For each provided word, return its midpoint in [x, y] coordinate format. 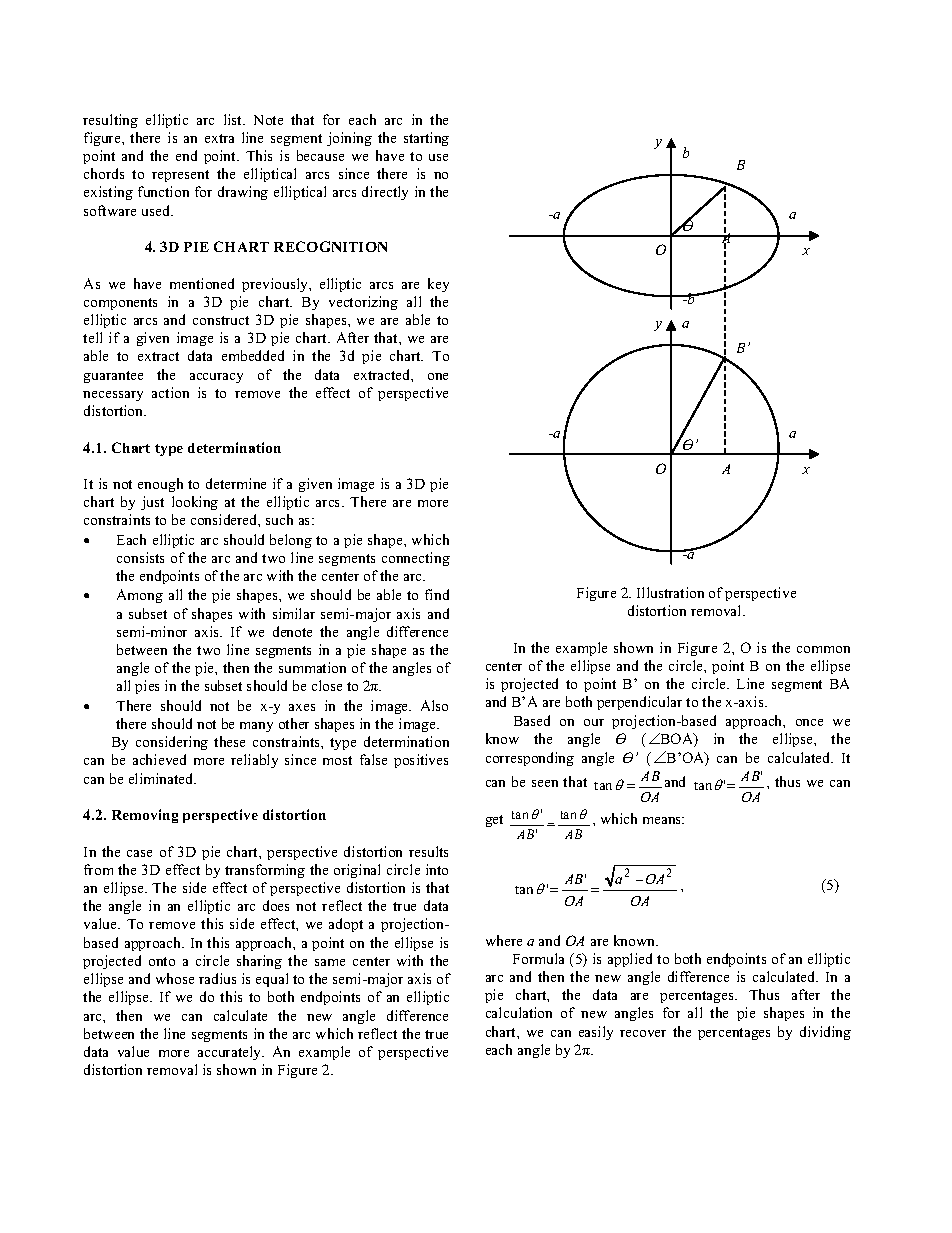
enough [160, 485]
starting [426, 139]
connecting [416, 559]
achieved [159, 759]
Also [434, 705]
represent [180, 176]
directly [385, 193]
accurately [231, 1053]
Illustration [670, 592]
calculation [519, 1012]
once [809, 722]
